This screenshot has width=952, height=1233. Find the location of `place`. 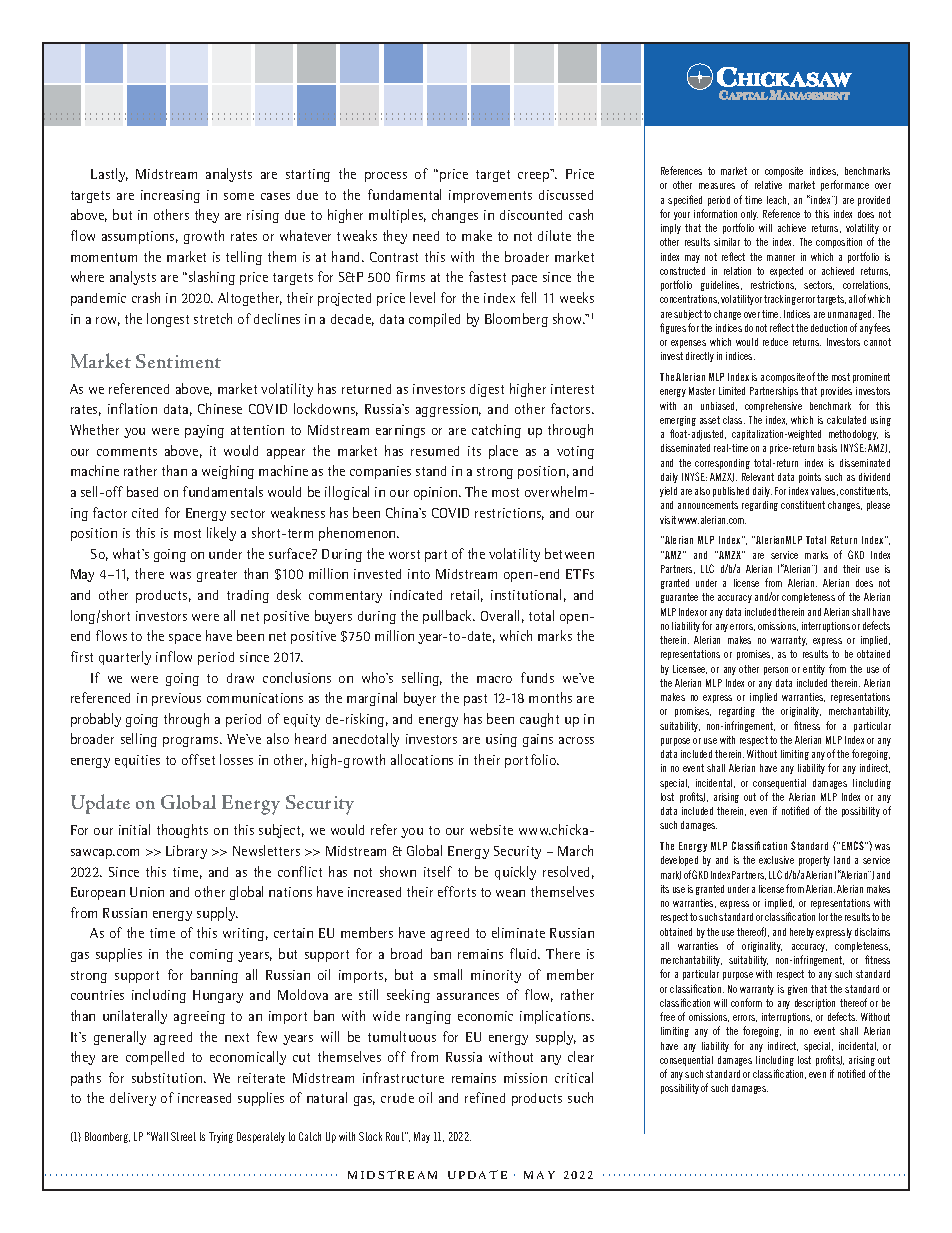

place is located at coordinates (503, 452).
